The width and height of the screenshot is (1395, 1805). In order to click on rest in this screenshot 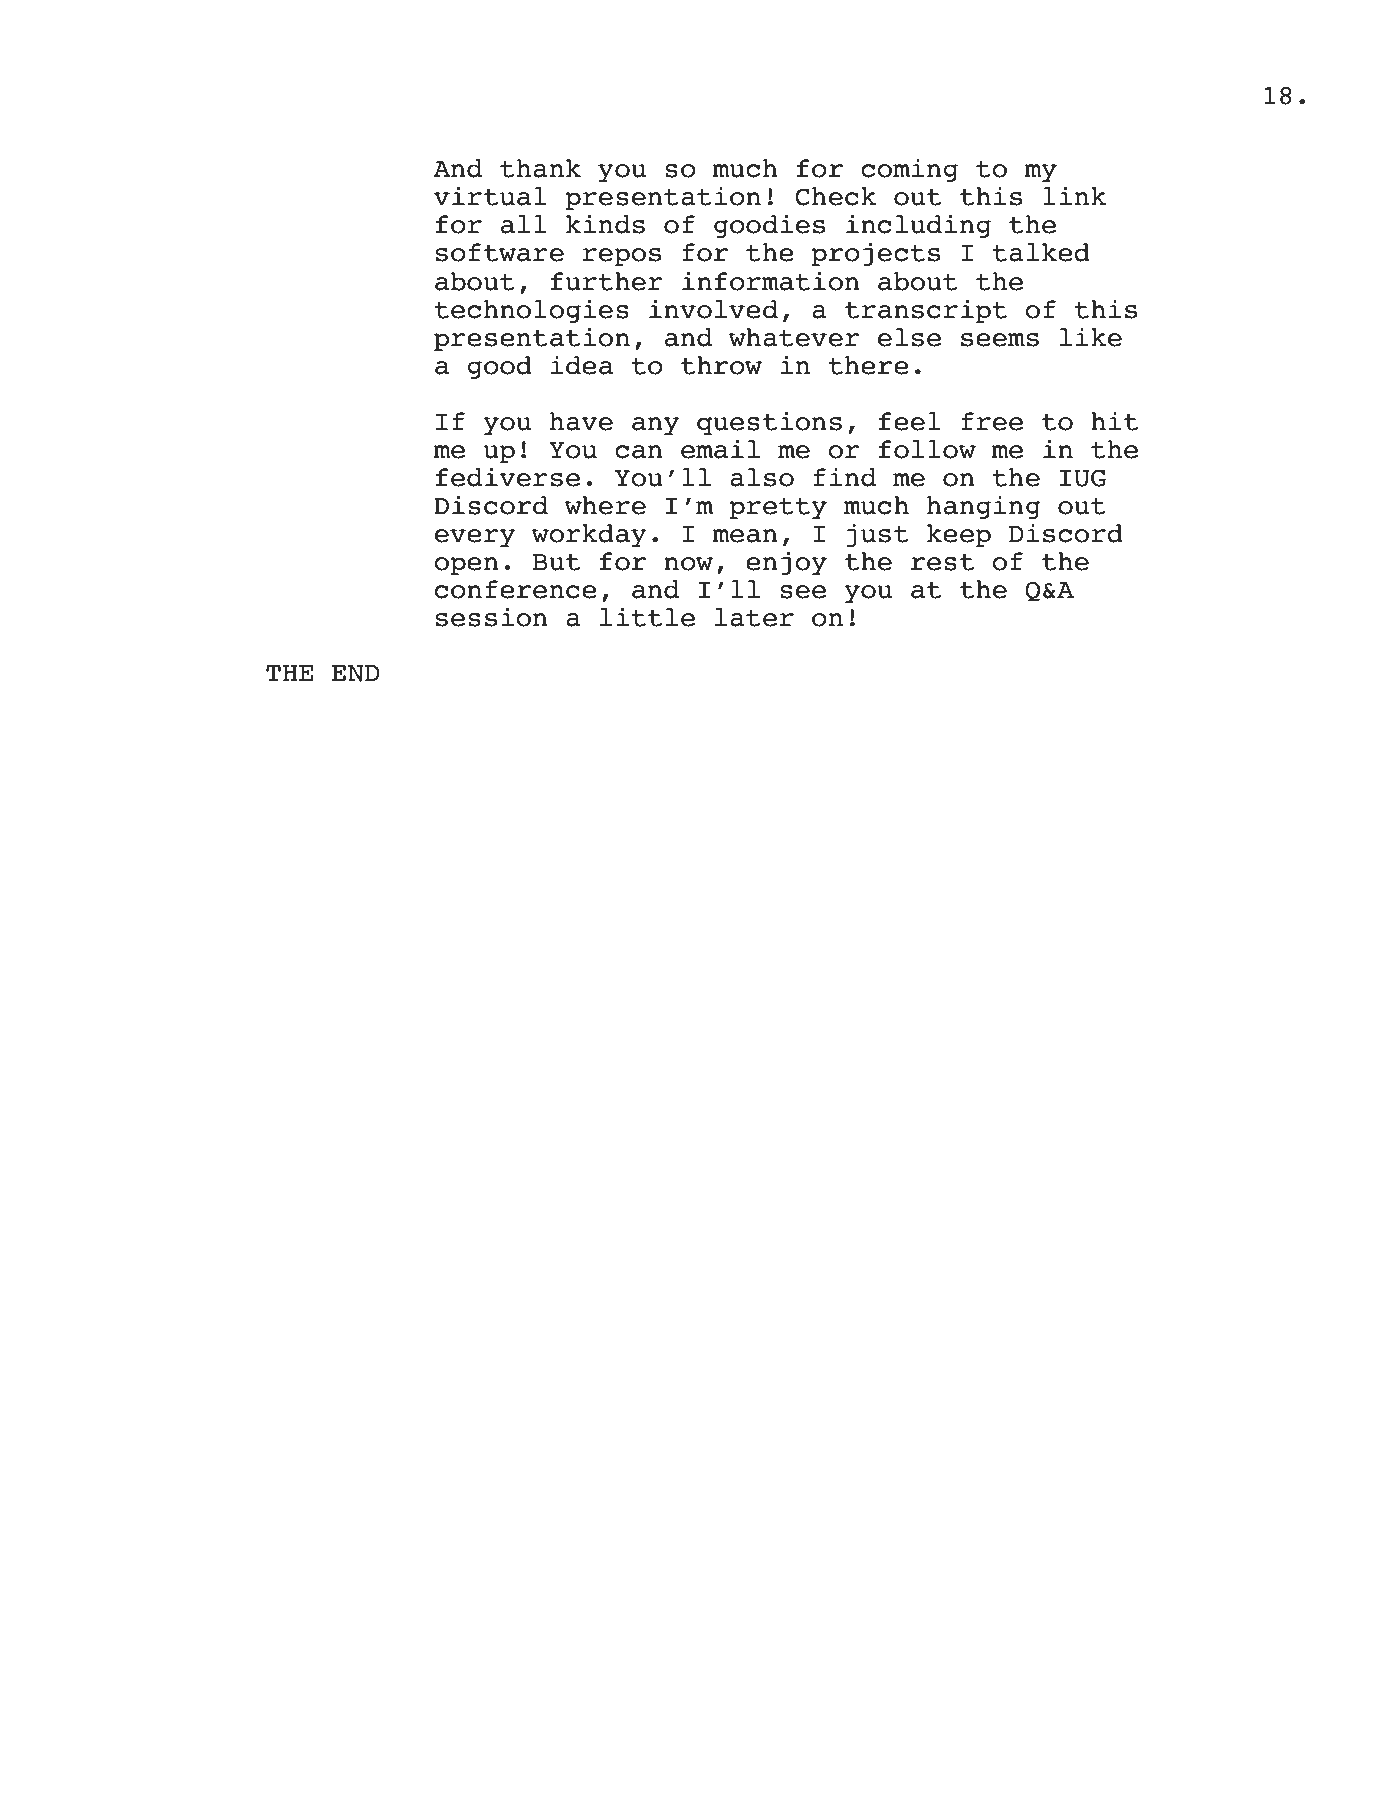, I will do `click(942, 562)`.
